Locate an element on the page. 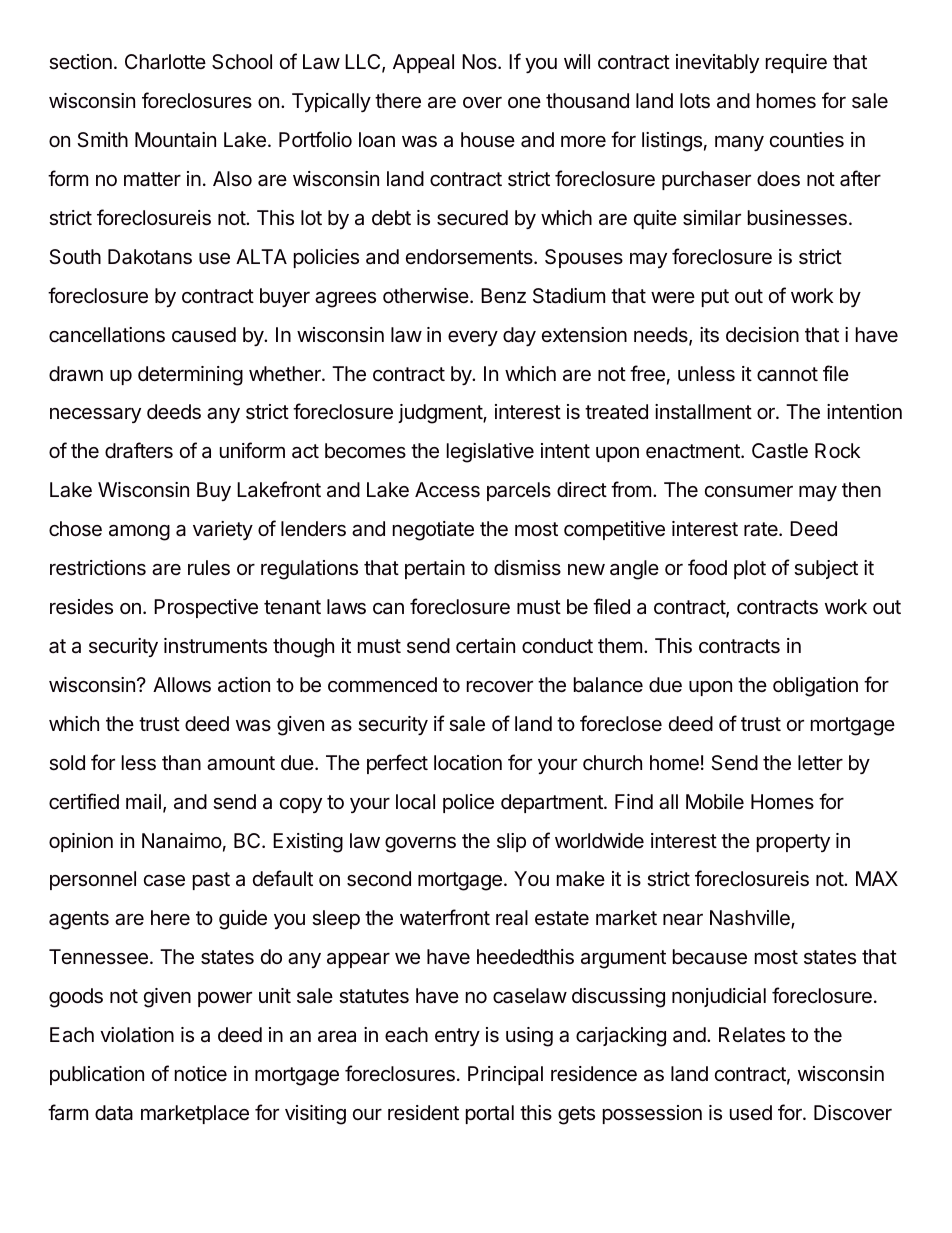  Nos is located at coordinates (480, 61).
